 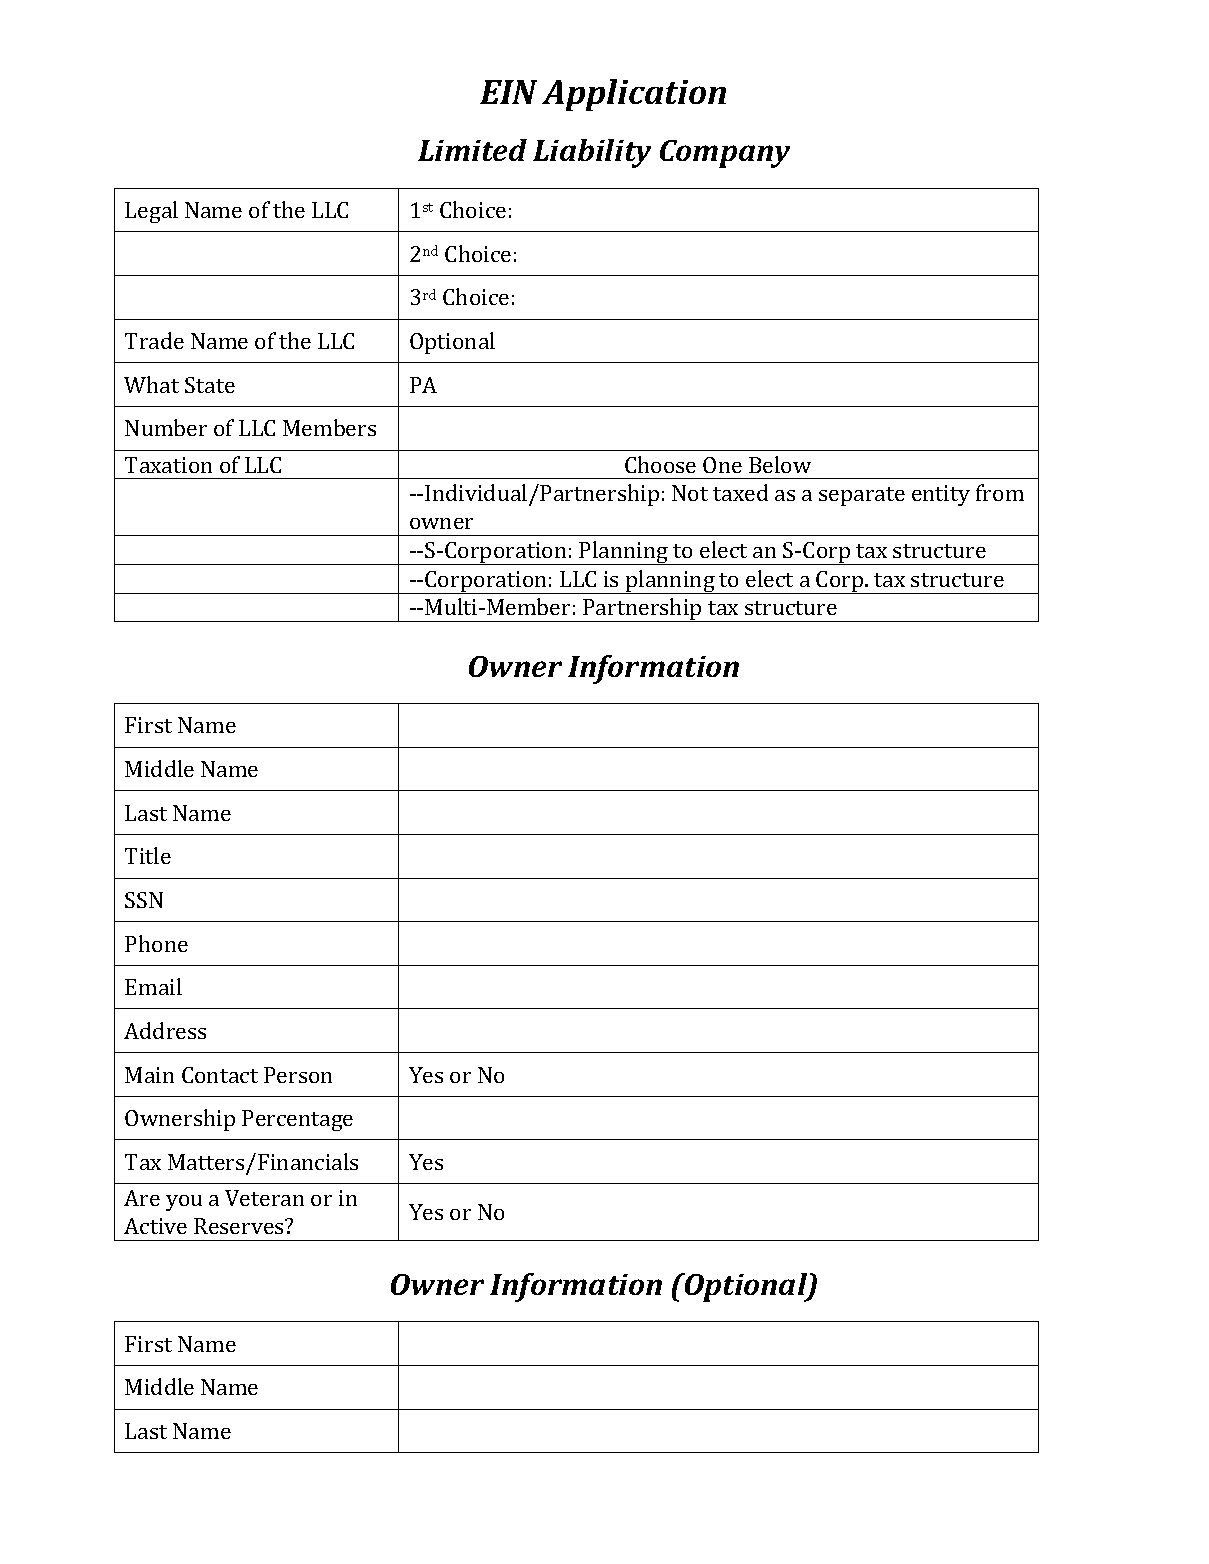 I want to click on Liability, so click(x=592, y=153).
